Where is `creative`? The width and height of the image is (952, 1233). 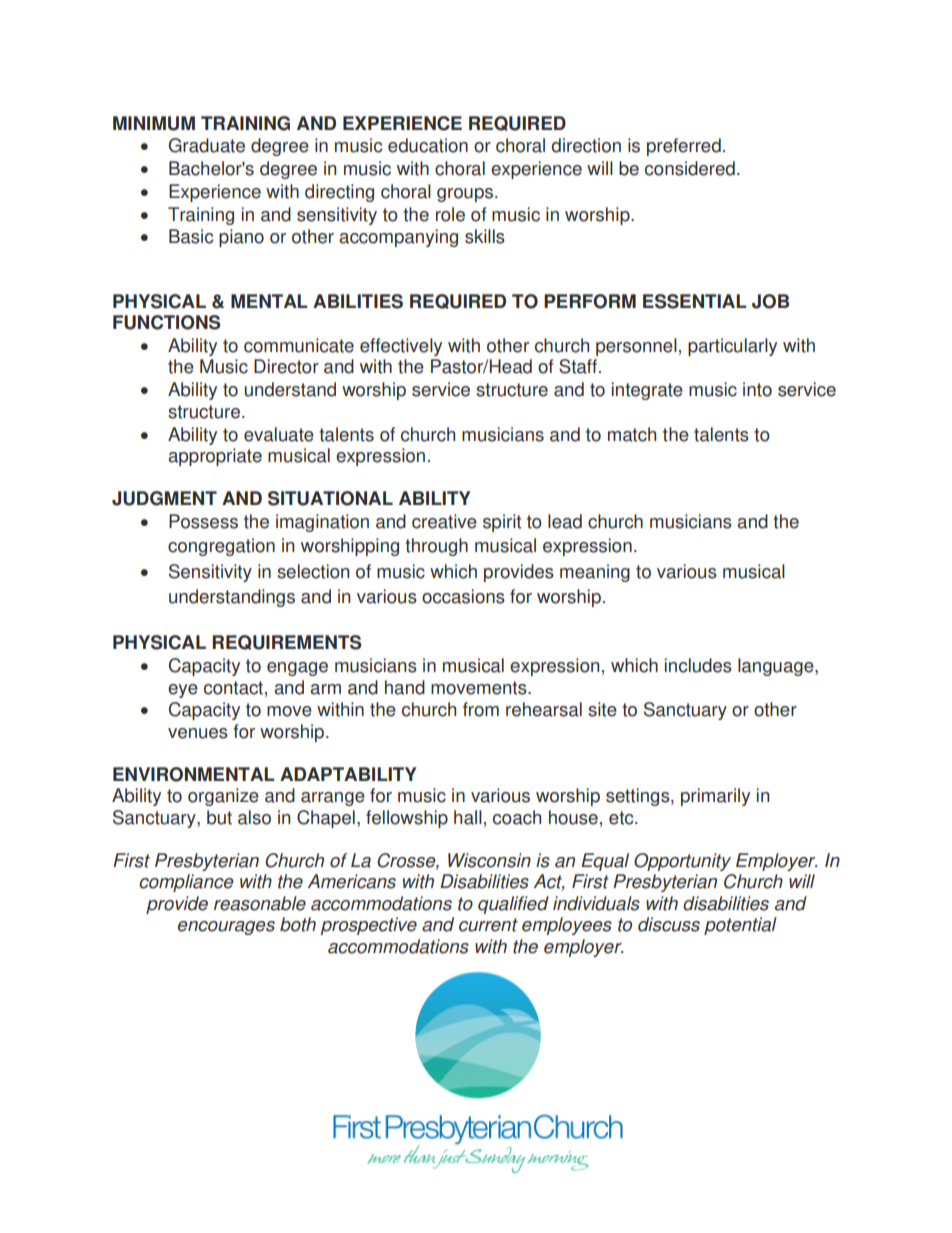 creative is located at coordinates (444, 521).
